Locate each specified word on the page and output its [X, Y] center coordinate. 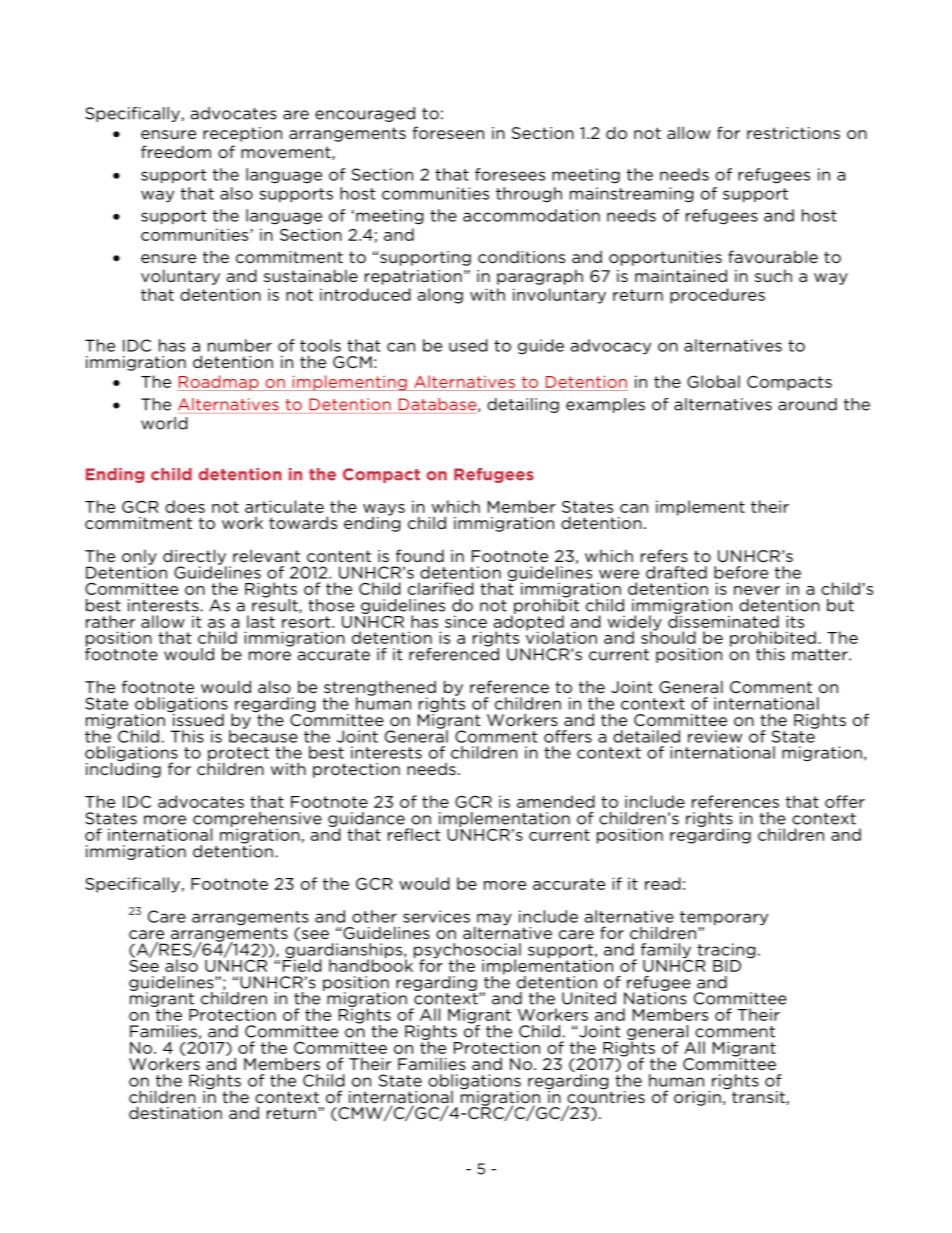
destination [175, 1112]
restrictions [793, 133]
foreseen [448, 132]
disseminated [723, 620]
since [466, 621]
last [261, 621]
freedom [176, 151]
